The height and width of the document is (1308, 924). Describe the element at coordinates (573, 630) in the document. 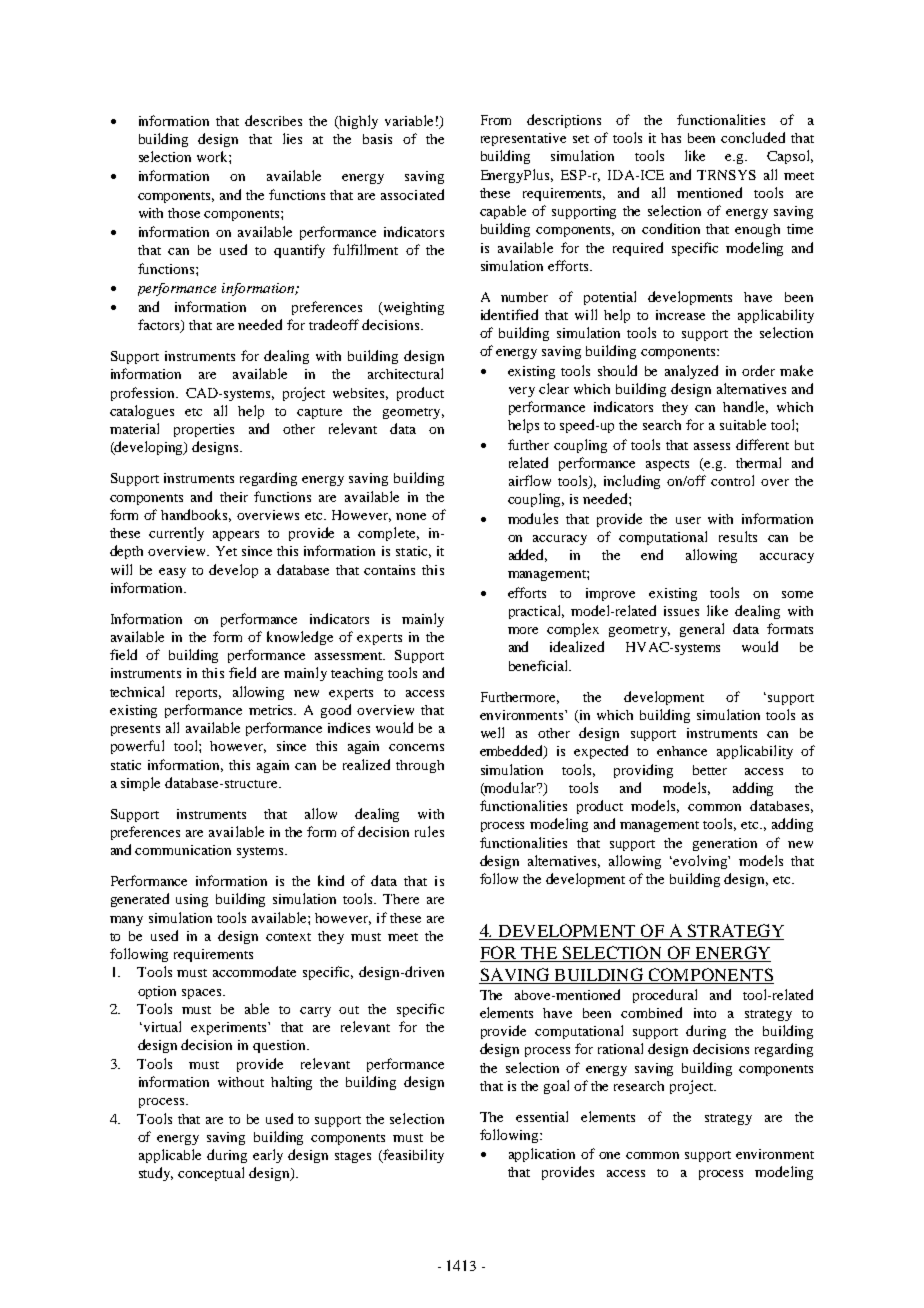

I see `complex` at that location.
